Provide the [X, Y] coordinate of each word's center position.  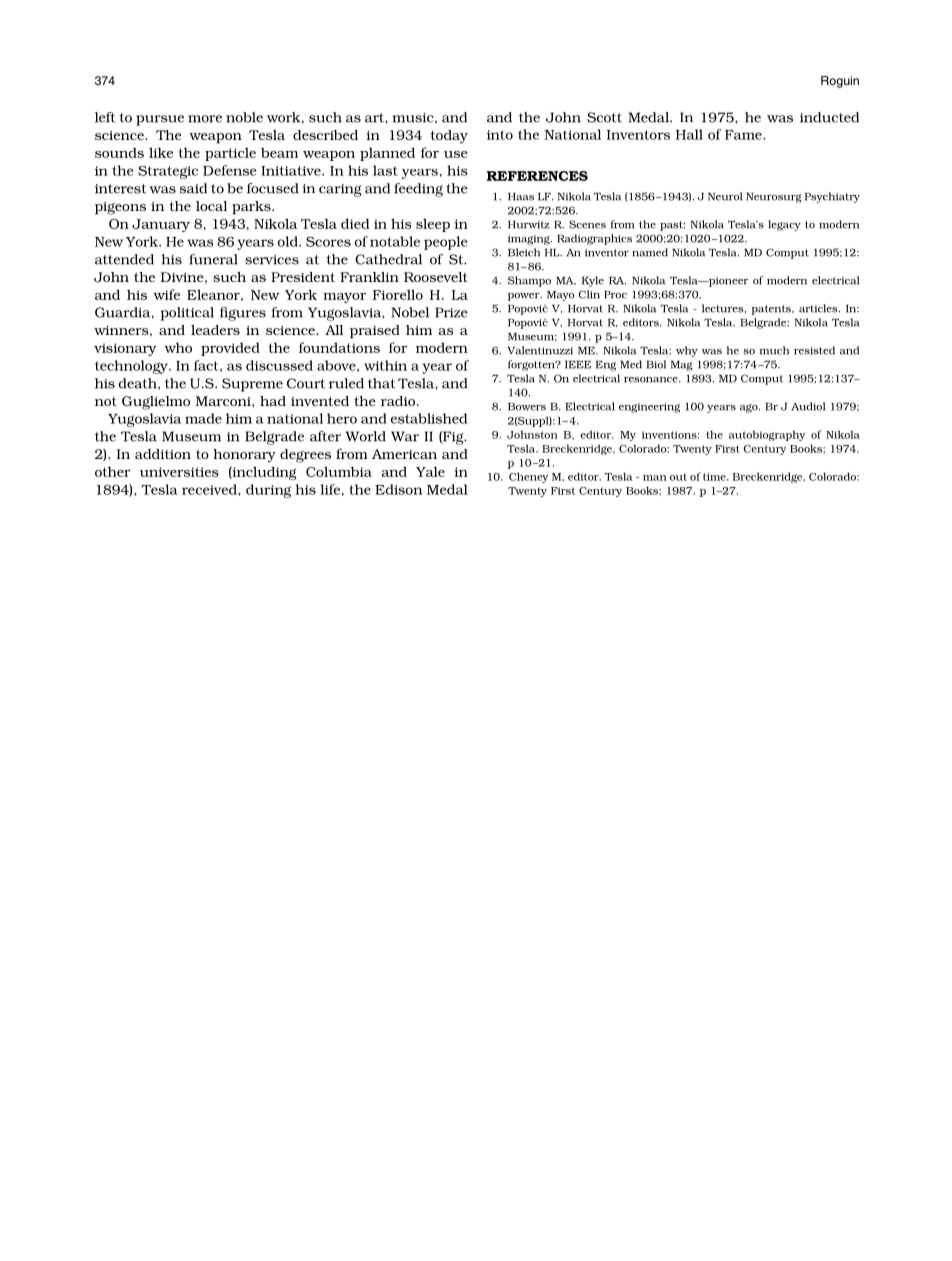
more [205, 119]
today [449, 137]
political [187, 314]
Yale [430, 471]
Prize [451, 312]
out [678, 477]
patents [772, 310]
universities [179, 472]
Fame [744, 135]
